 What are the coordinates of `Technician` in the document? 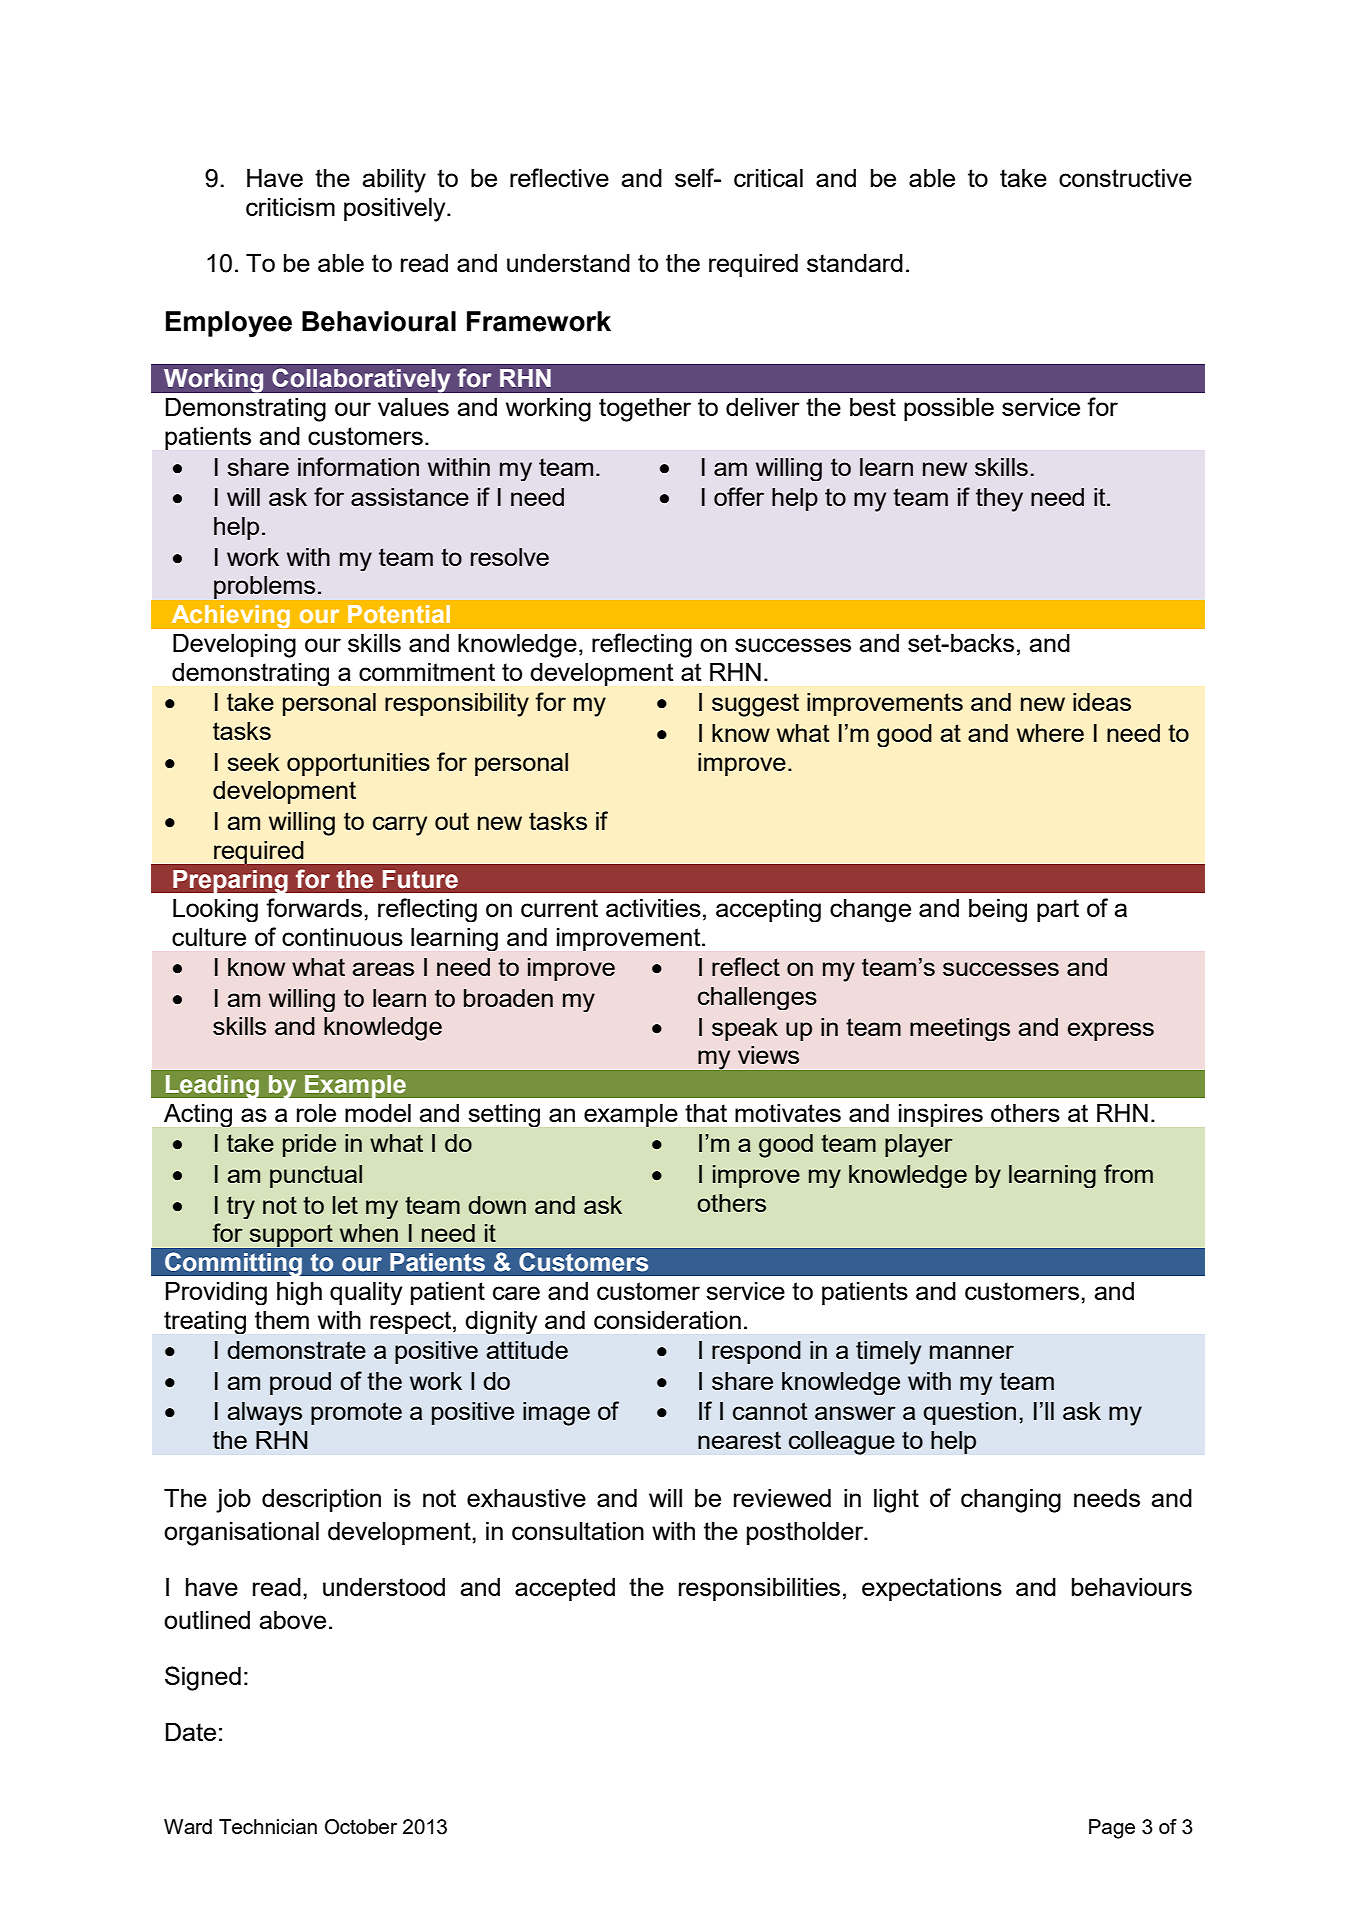 It's located at (268, 1826).
